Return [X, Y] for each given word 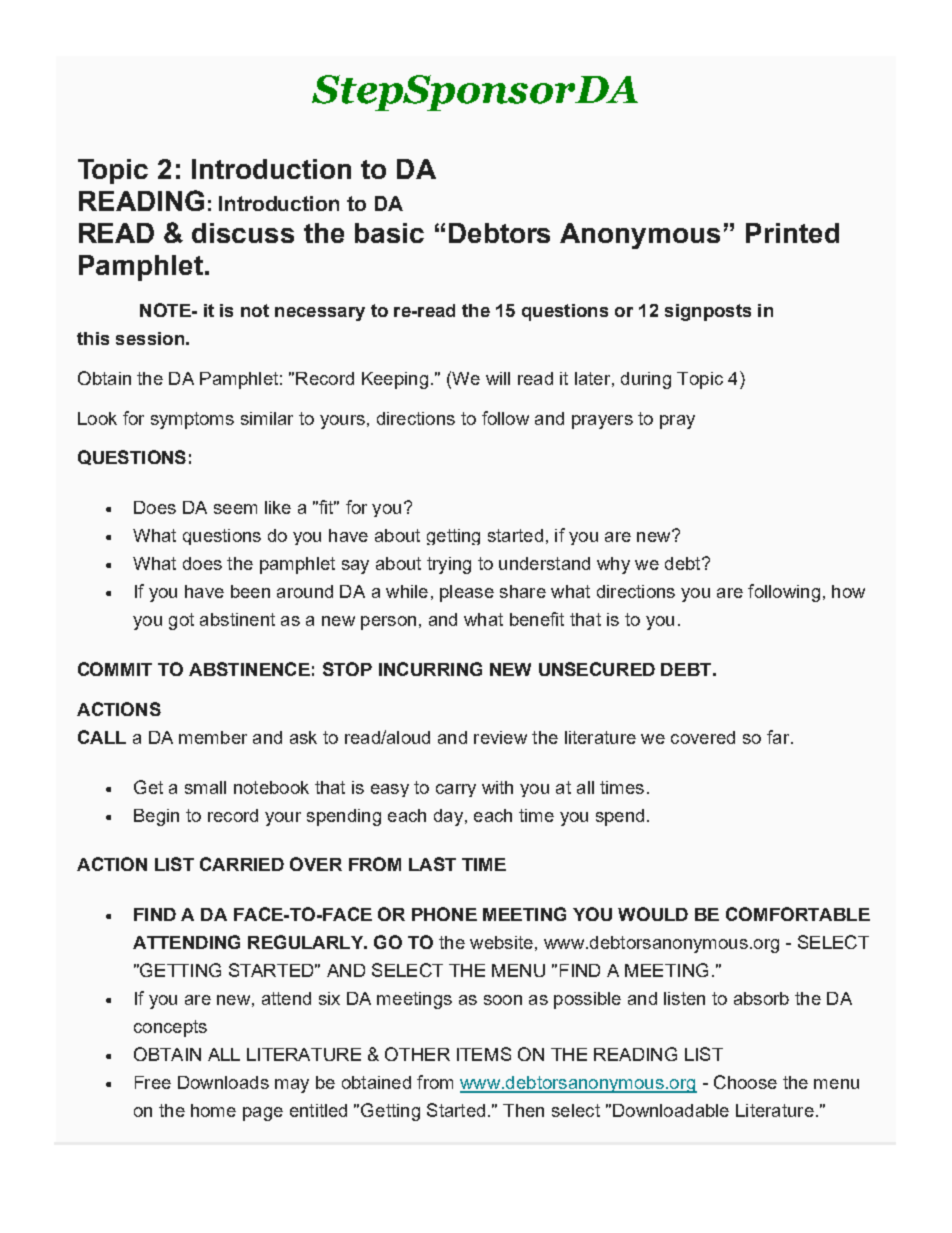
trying [449, 565]
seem [235, 509]
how [848, 591]
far [778, 737]
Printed [792, 233]
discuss [243, 233]
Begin [156, 817]
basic [389, 233]
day [448, 817]
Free [153, 1082]
